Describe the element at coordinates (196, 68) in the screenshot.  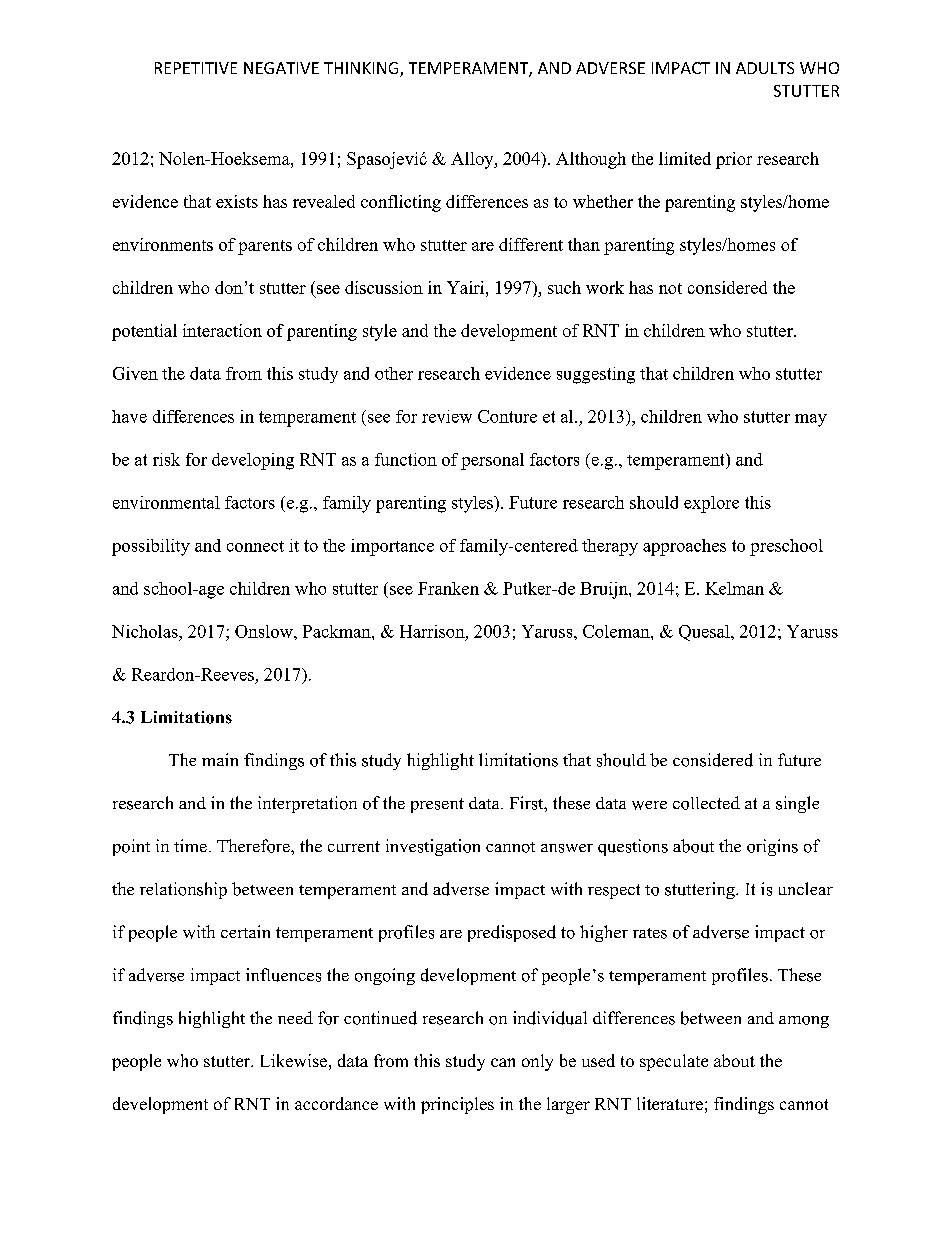
I see `REPETITIVE` at that location.
